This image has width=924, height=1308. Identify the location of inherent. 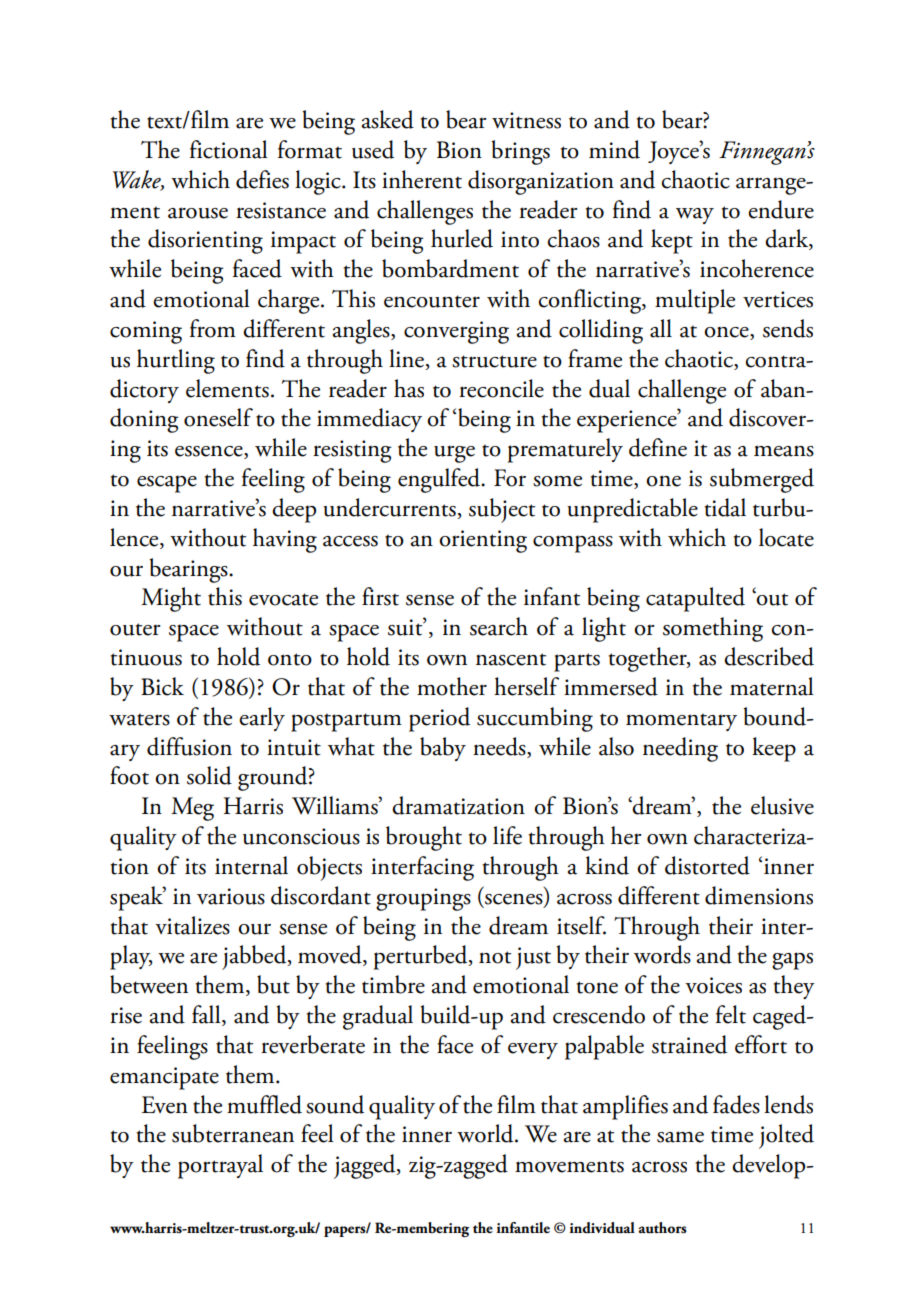
(422, 179).
